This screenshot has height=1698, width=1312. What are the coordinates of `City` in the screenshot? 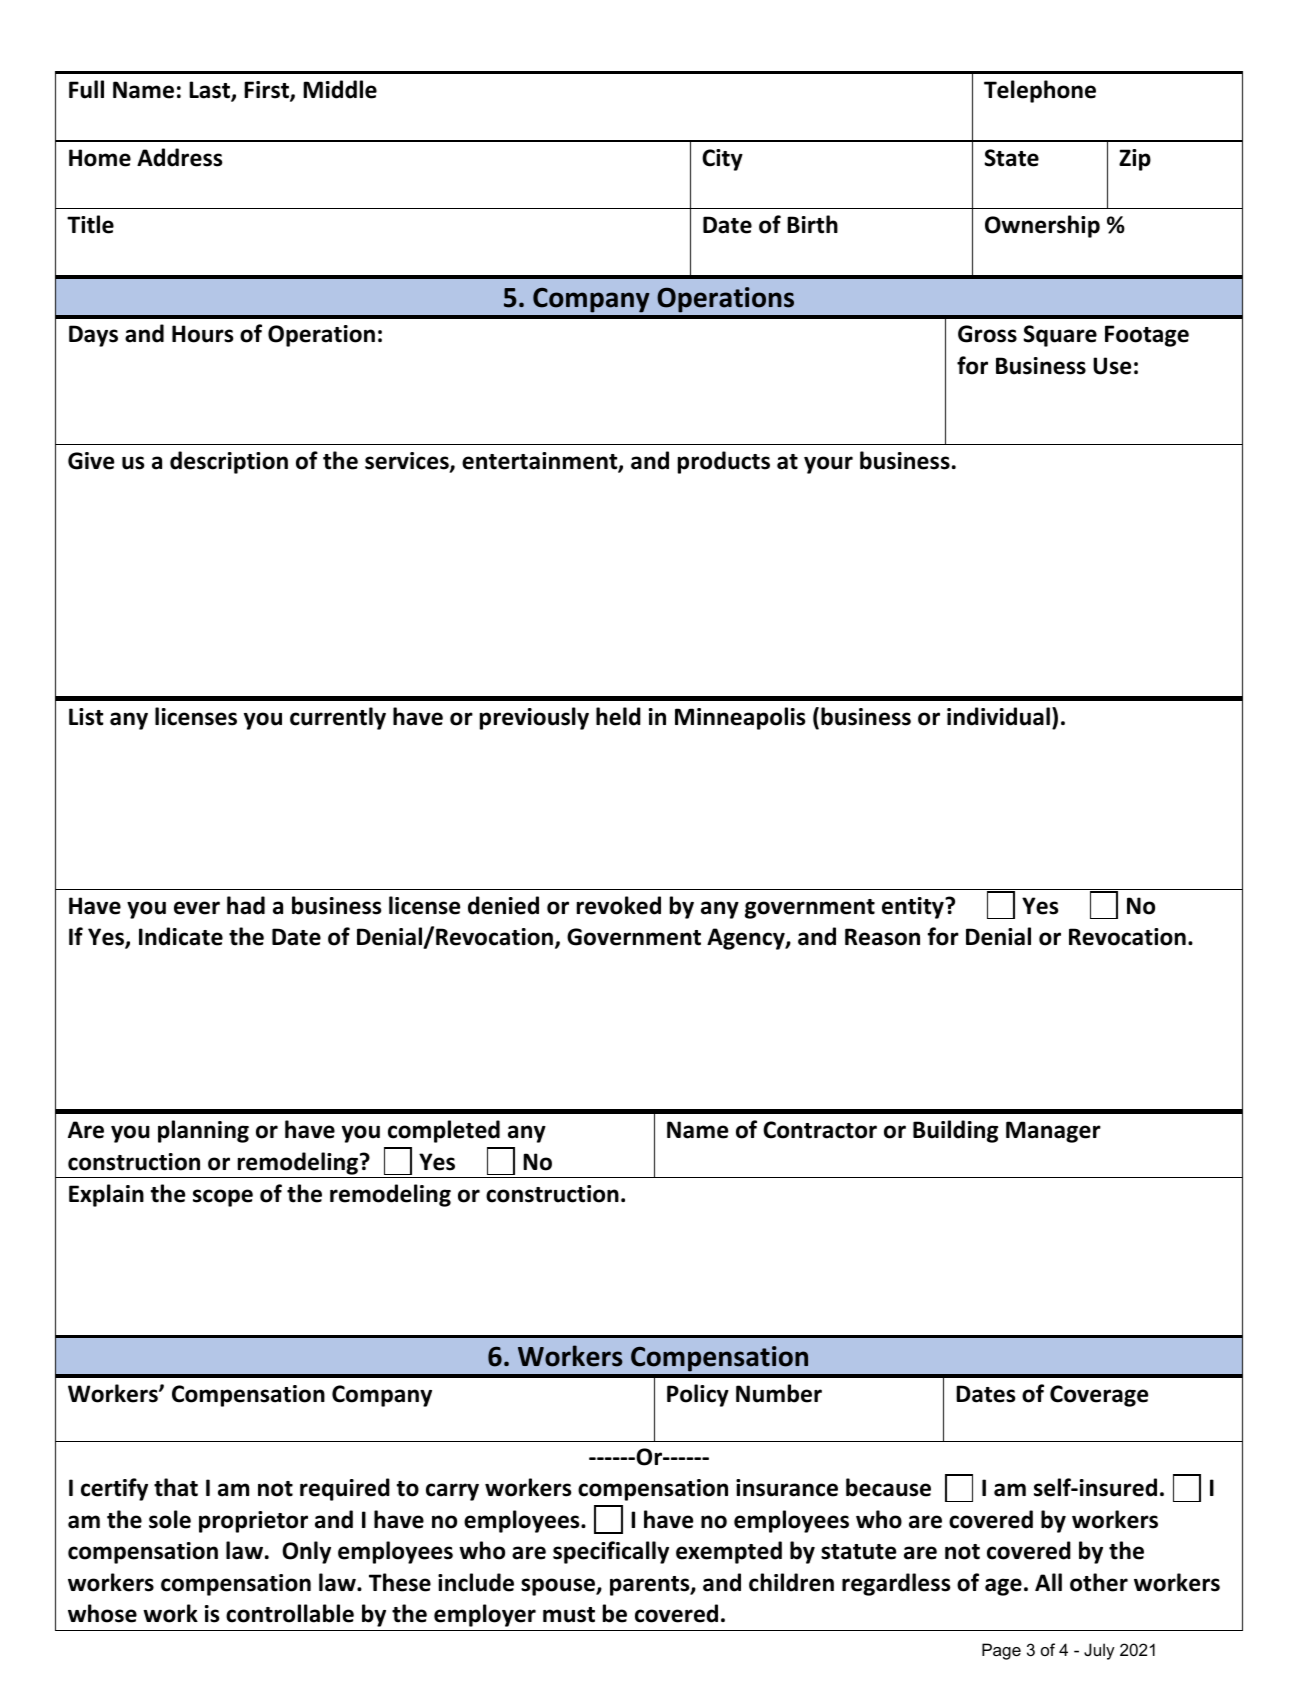 It's located at (722, 160).
